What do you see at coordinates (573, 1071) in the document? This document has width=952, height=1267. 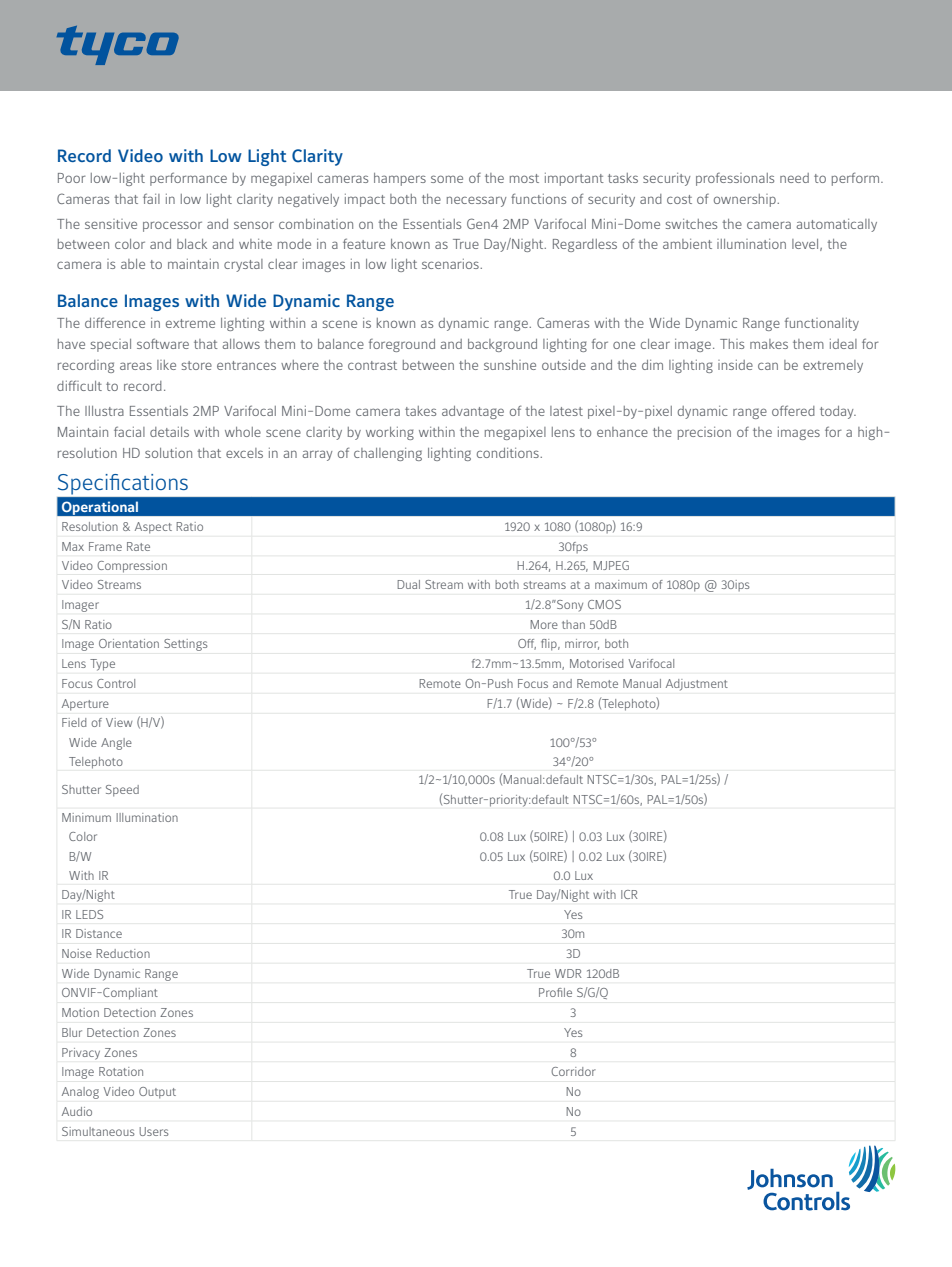 I see `Corridor` at bounding box center [573, 1071].
